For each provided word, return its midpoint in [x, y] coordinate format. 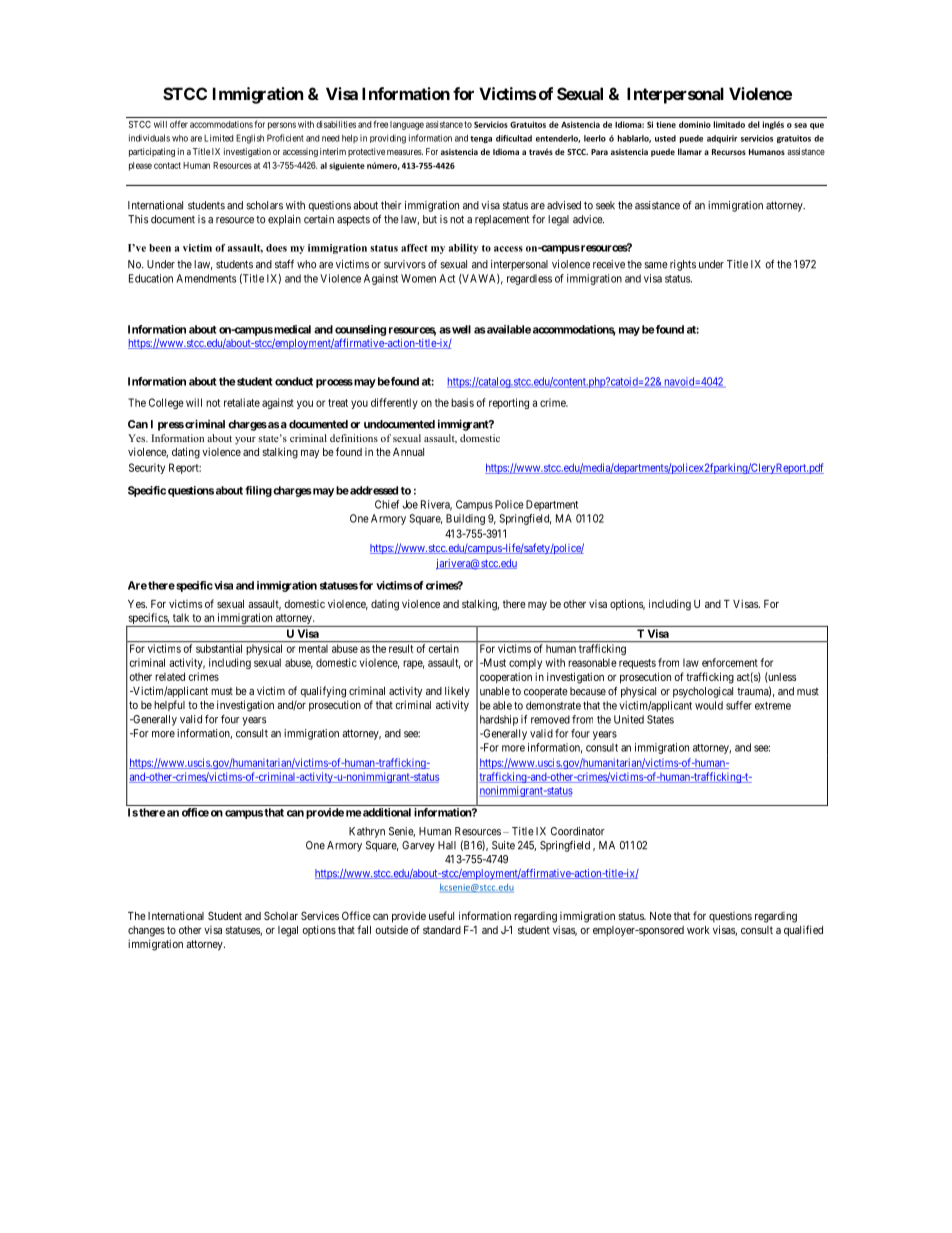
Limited [219, 138]
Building [465, 519]
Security [147, 468]
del [754, 124]
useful [441, 915]
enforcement [730, 662]
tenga [481, 139]
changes [146, 931]
